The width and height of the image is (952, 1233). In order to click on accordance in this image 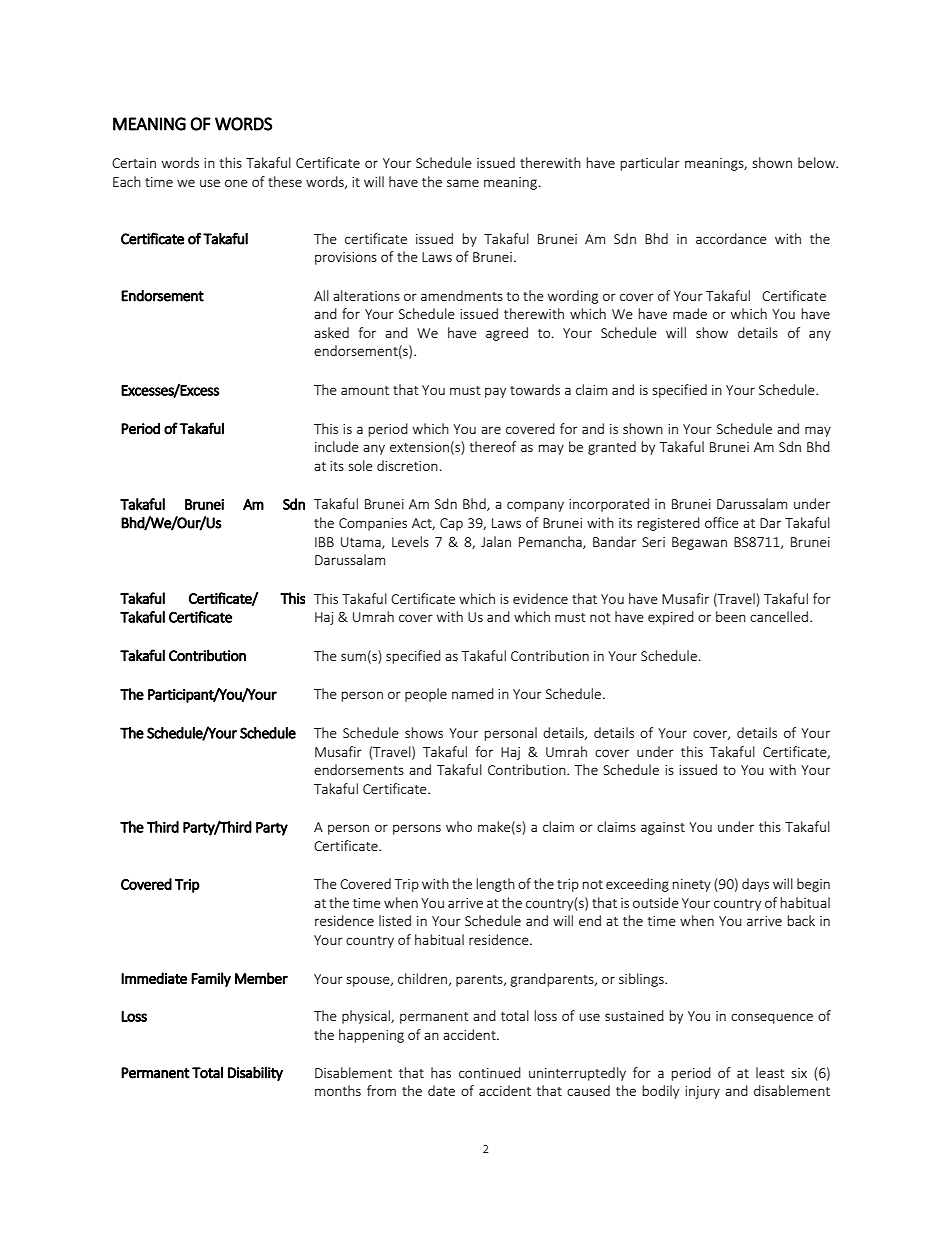, I will do `click(731, 238)`.
